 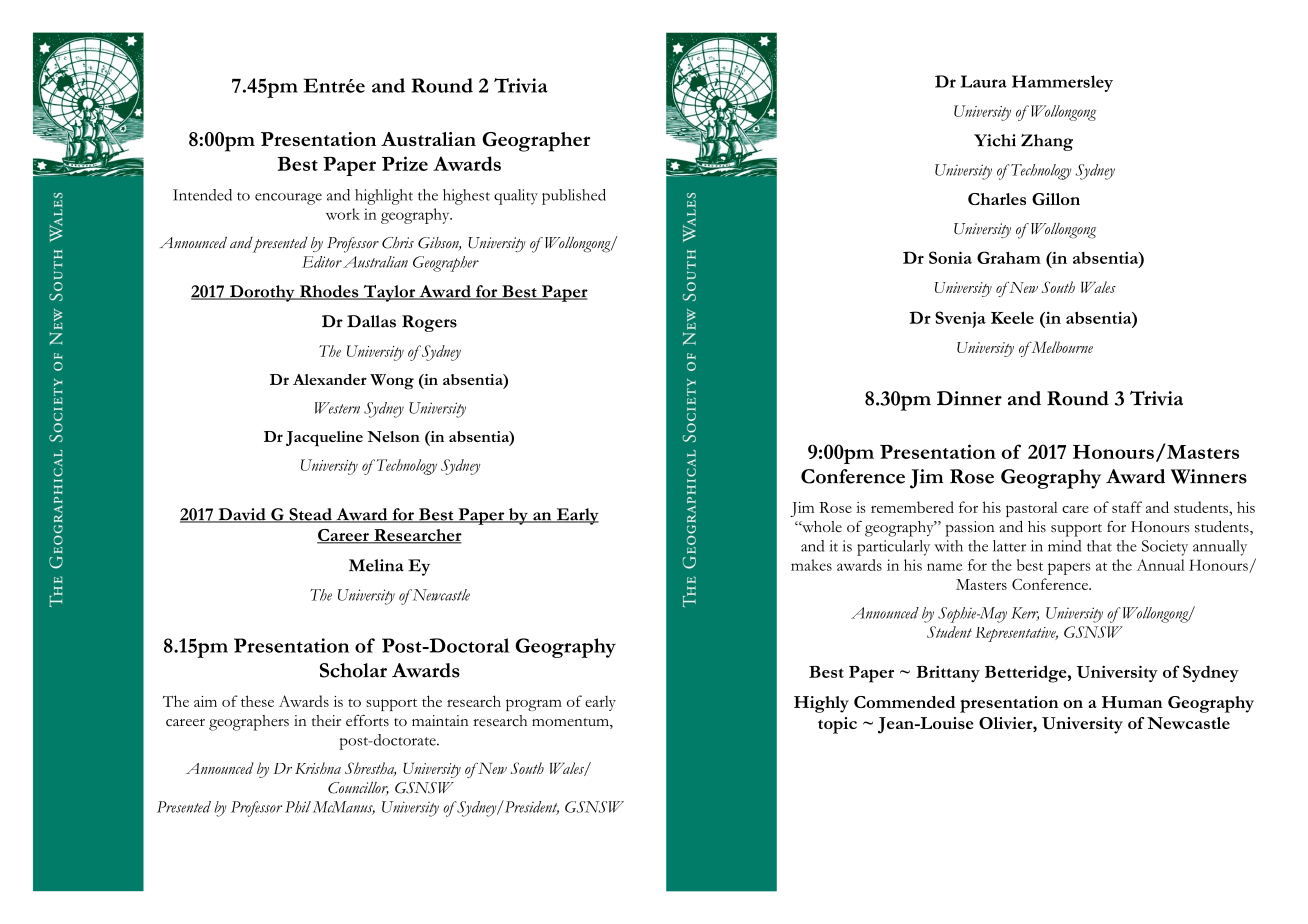 I want to click on Melbourne, so click(x=1061, y=347).
